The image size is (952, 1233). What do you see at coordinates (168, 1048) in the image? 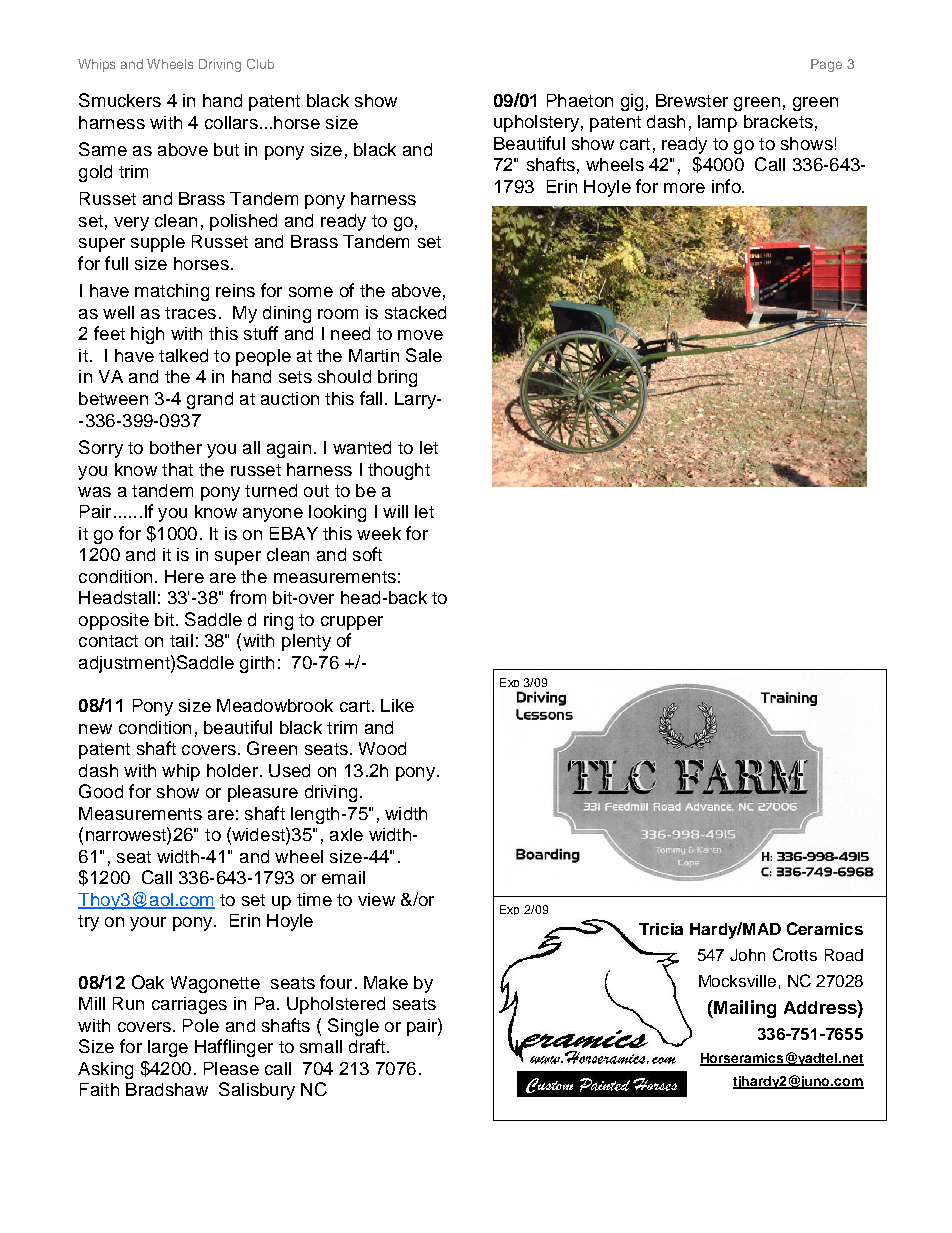
I see `large` at bounding box center [168, 1048].
